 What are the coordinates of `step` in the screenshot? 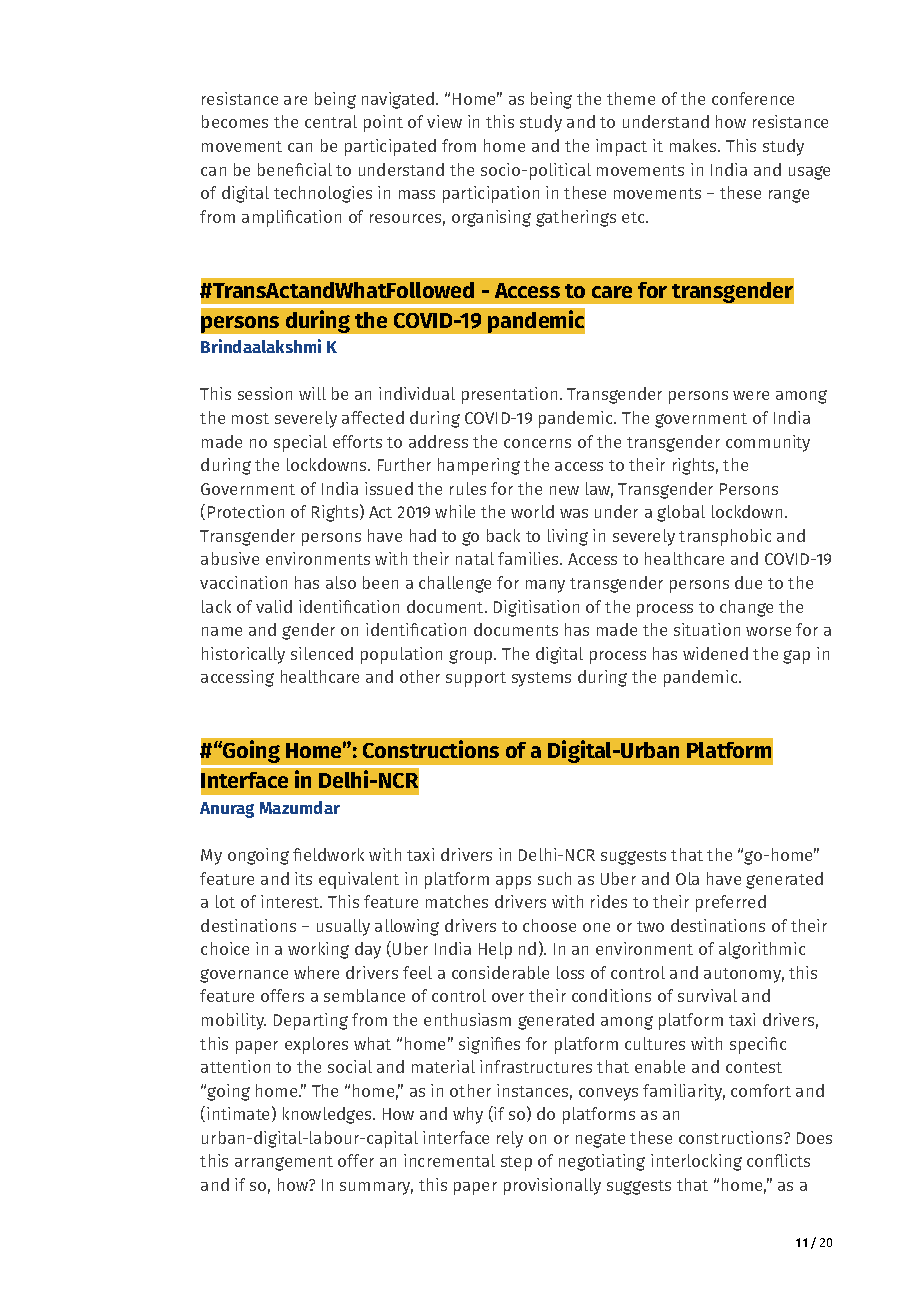 It's located at (516, 1163).
